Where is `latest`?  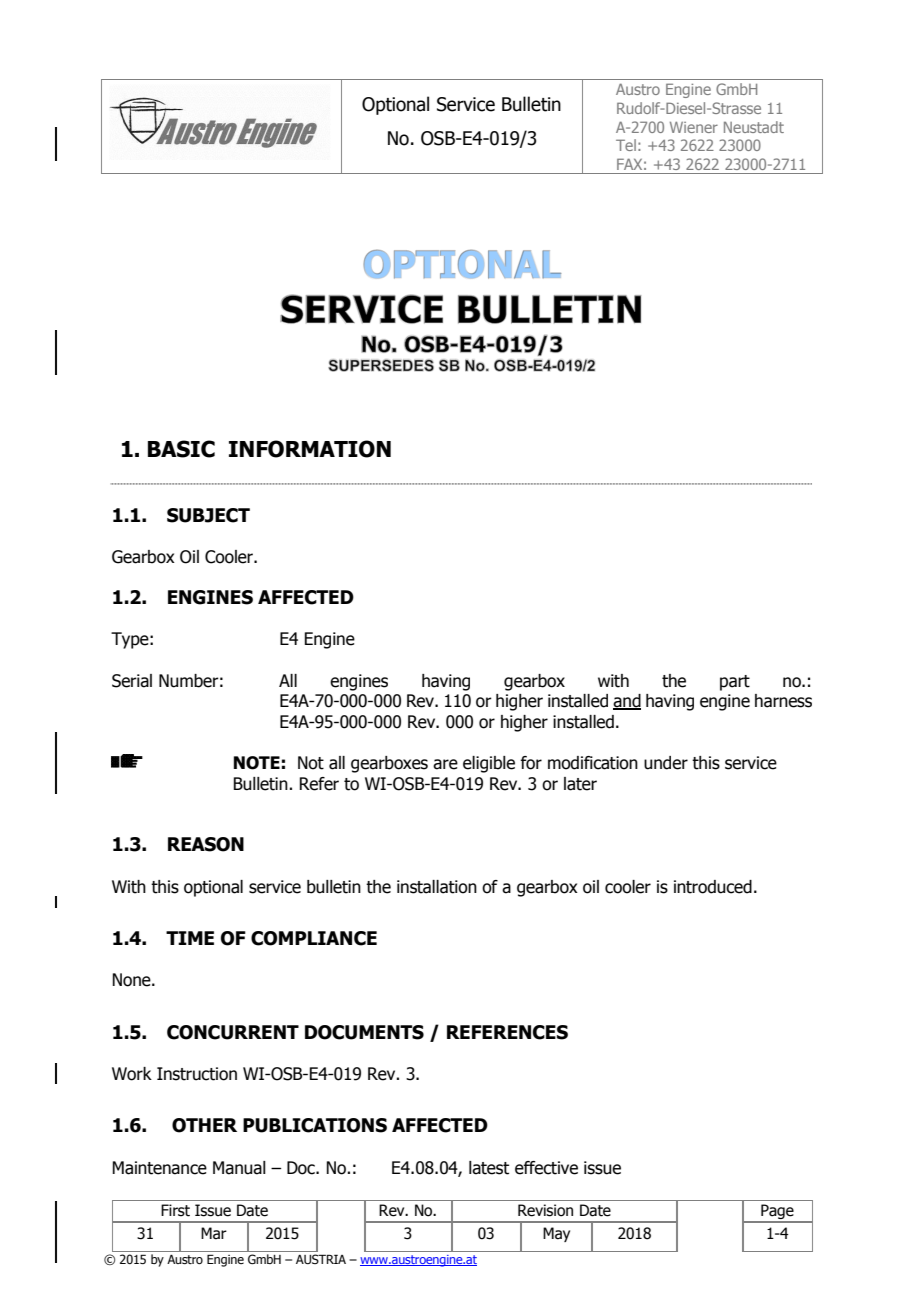
latest is located at coordinates (489, 1168).
